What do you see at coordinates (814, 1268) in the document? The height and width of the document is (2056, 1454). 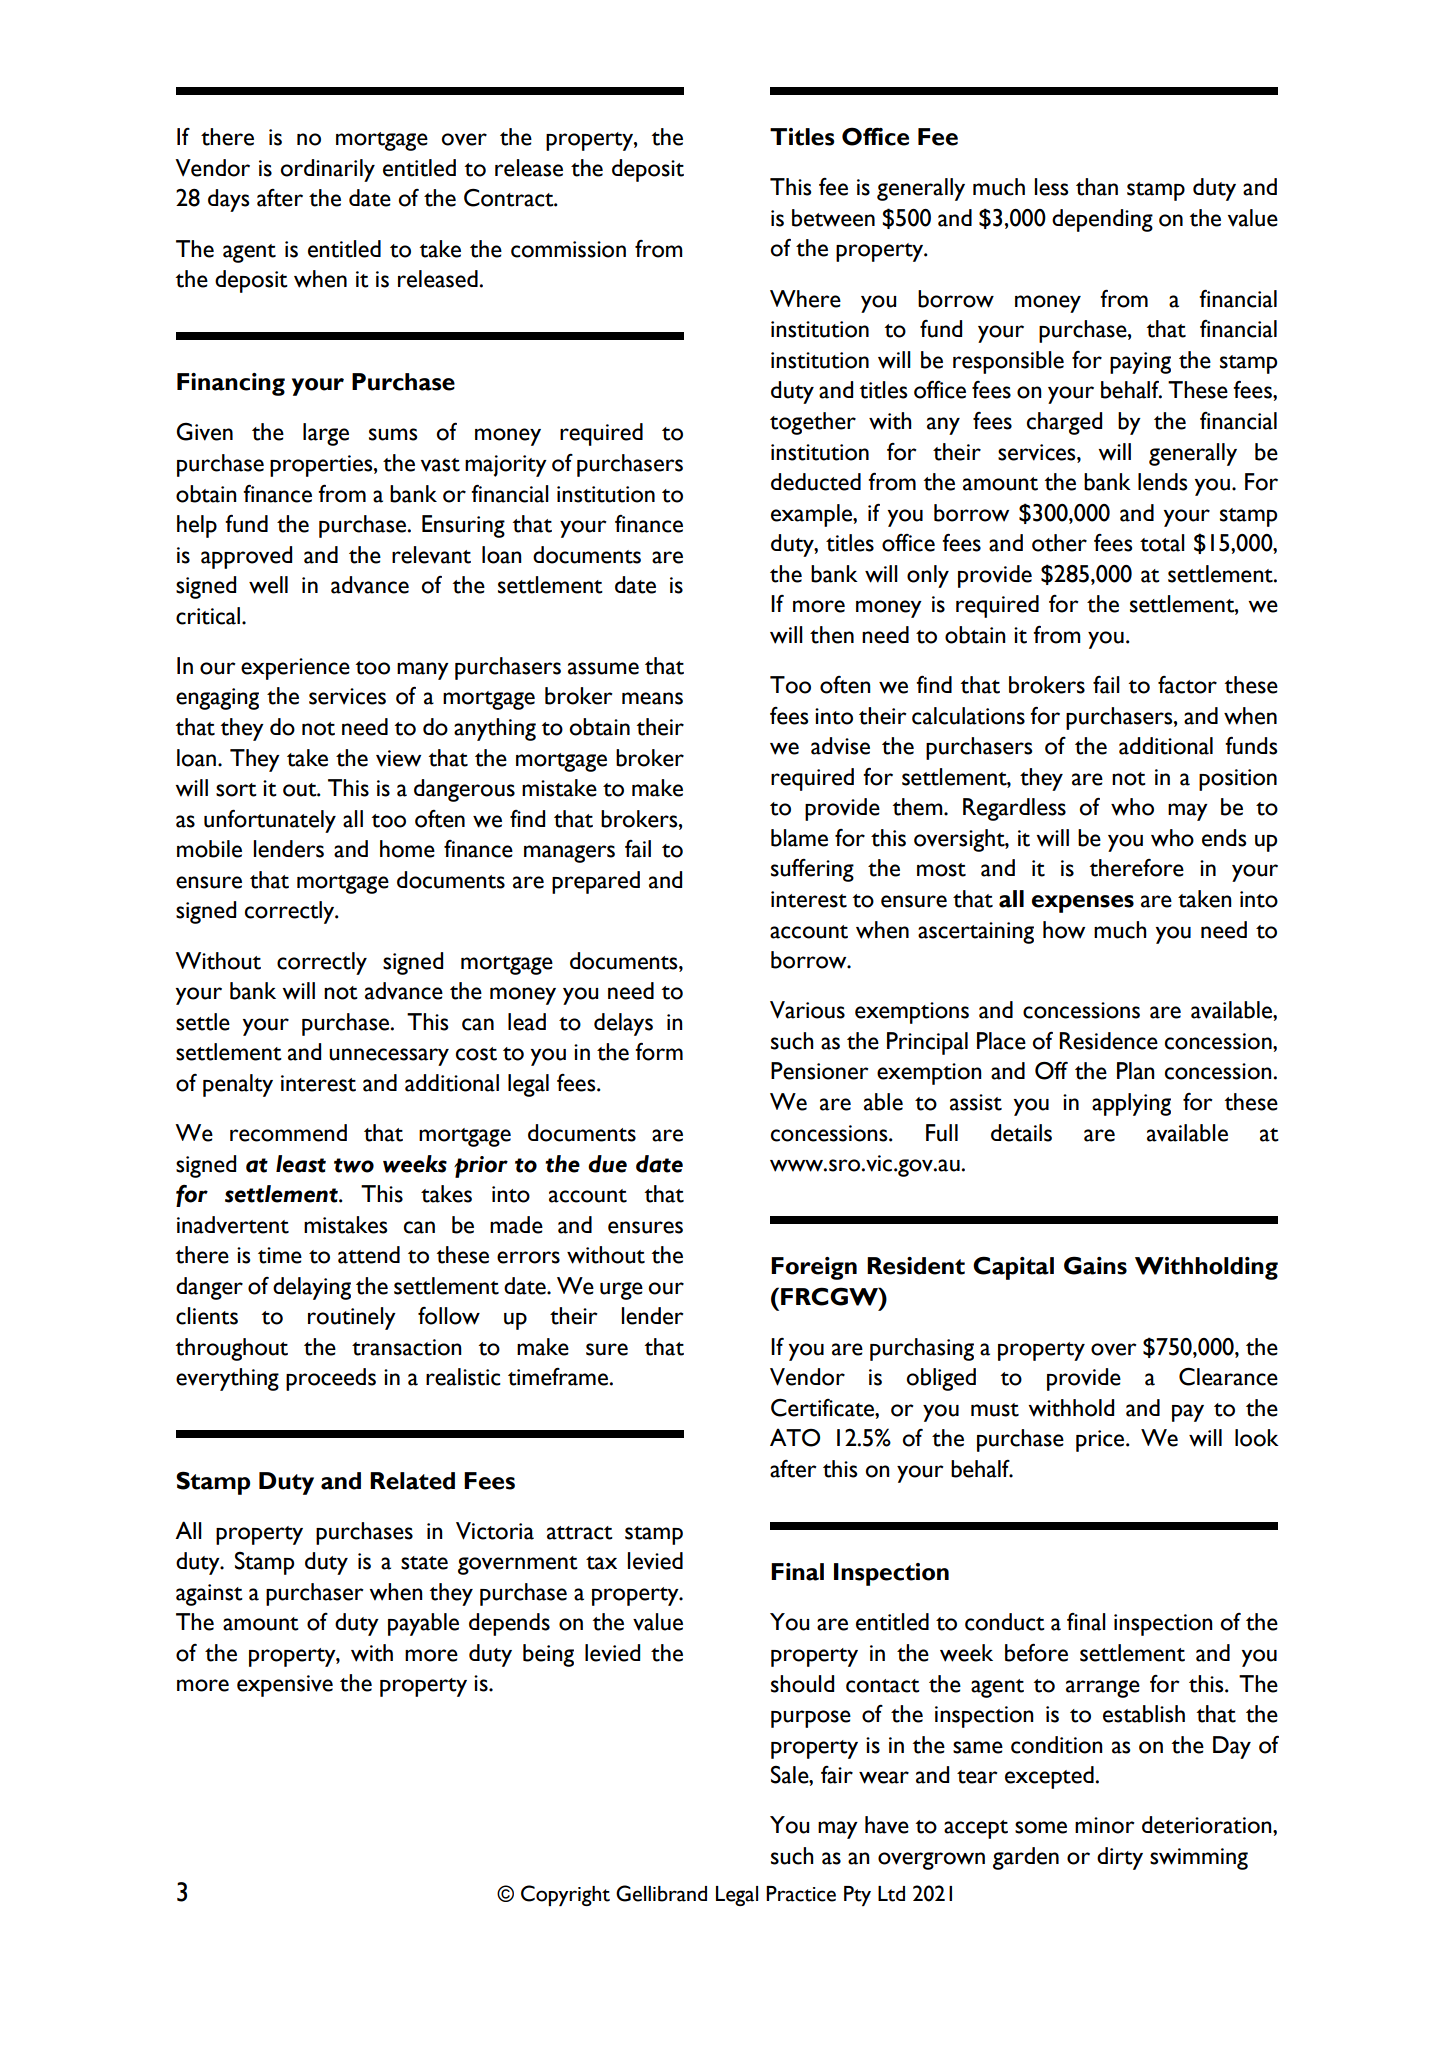 I see `Foreign` at bounding box center [814, 1268].
